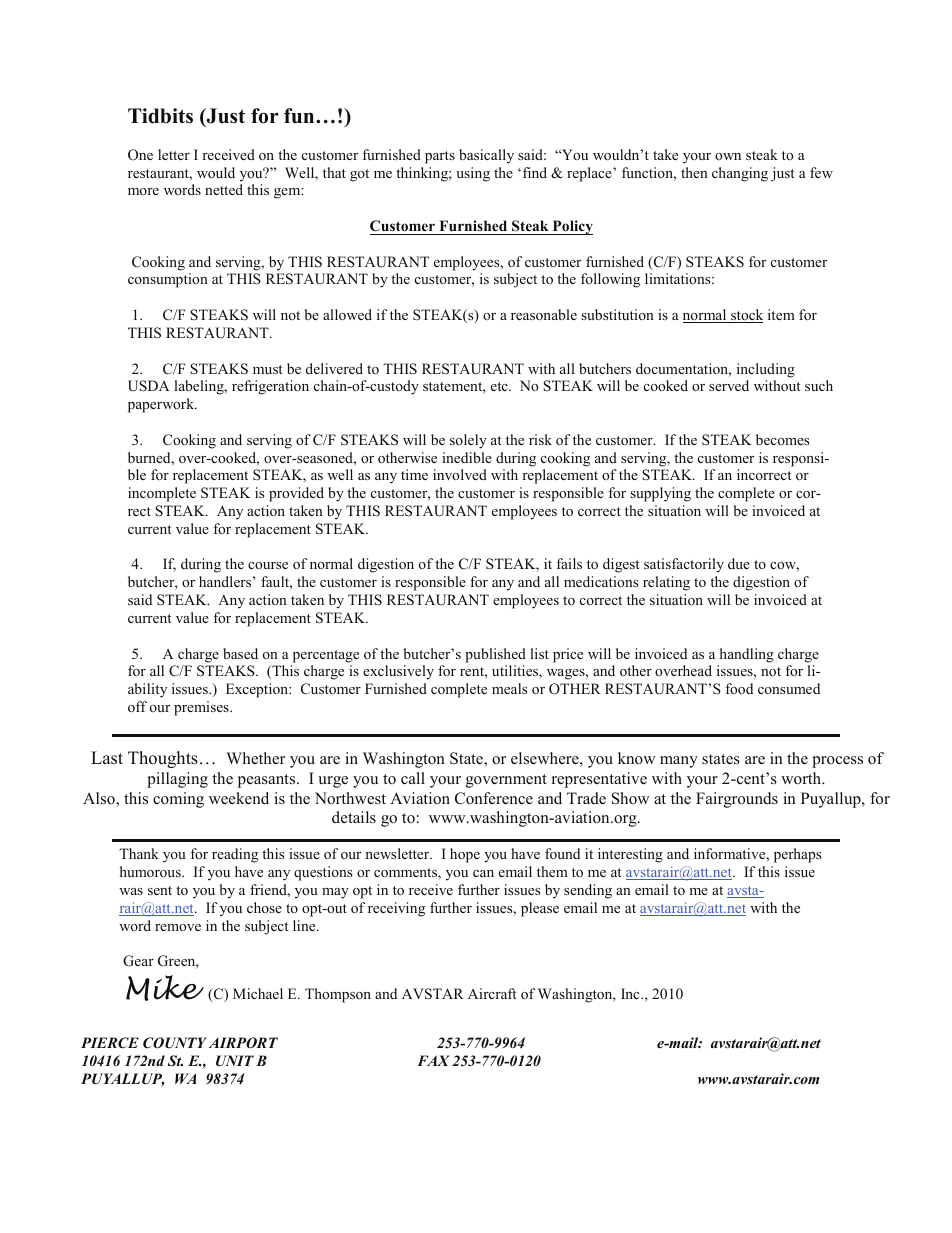 This document has width=952, height=1233. What do you see at coordinates (175, 1043) in the document?
I see `COUNTY` at bounding box center [175, 1043].
